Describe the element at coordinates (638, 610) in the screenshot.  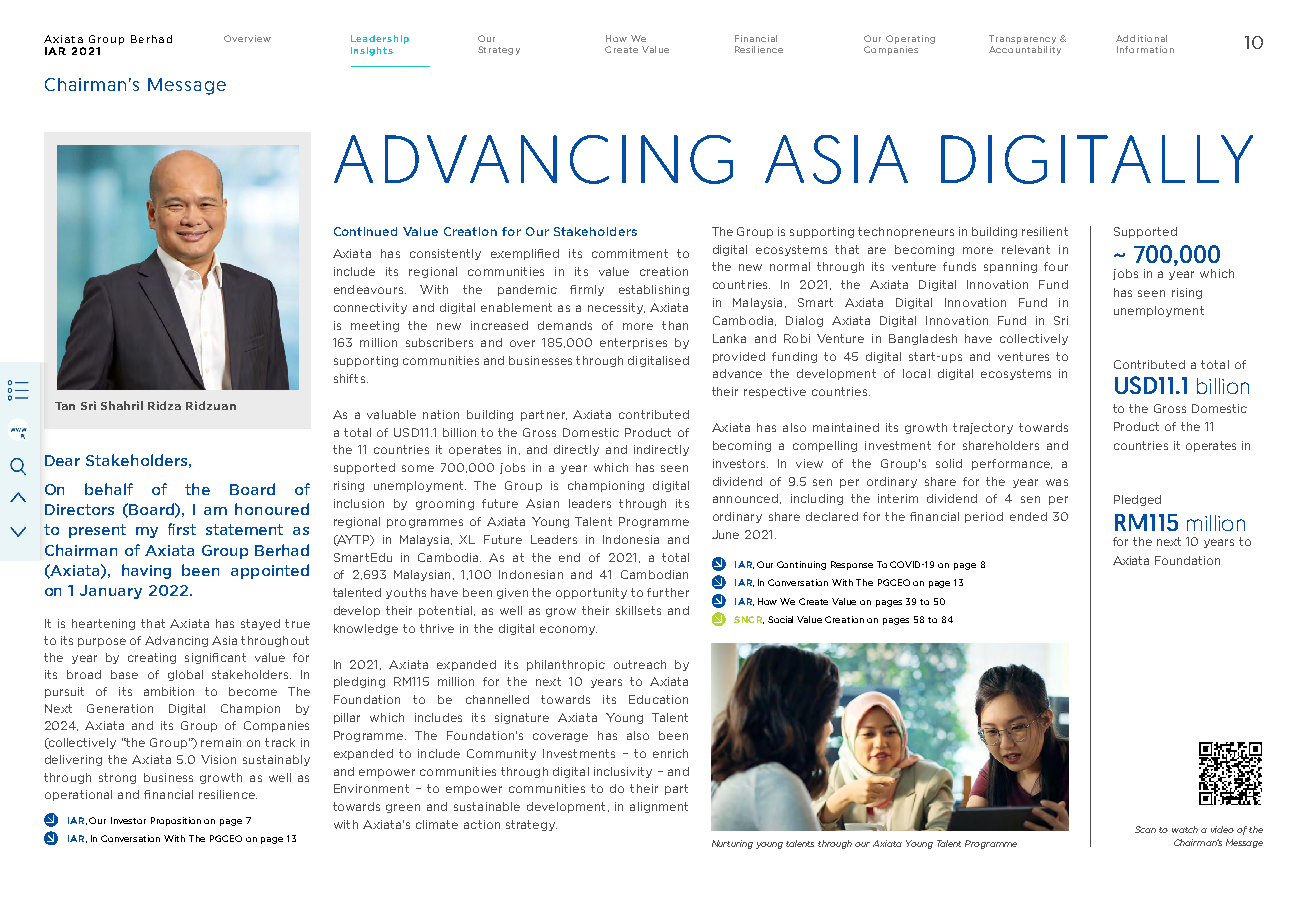
I see `skillsets` at that location.
